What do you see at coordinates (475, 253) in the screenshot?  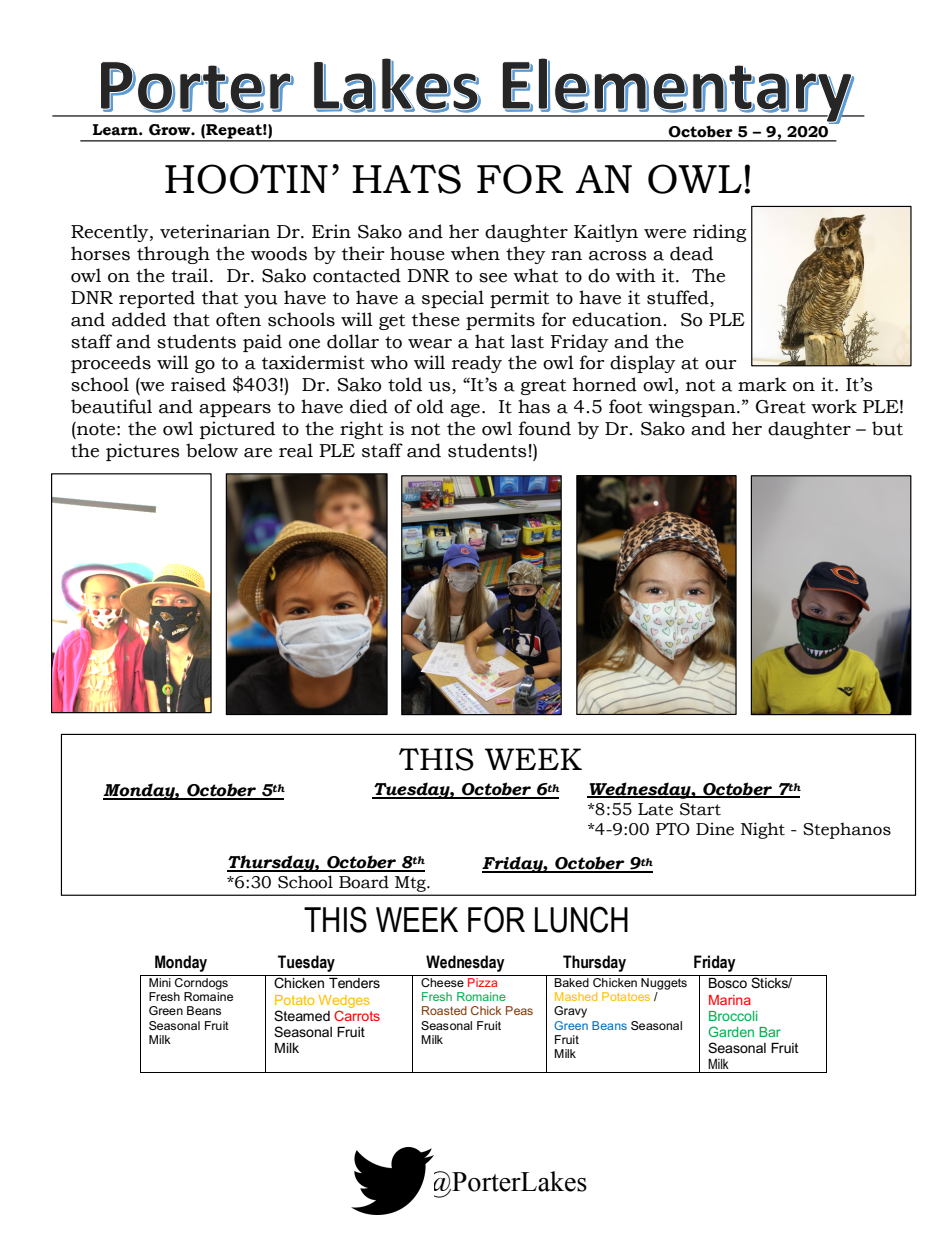 I see `when` at bounding box center [475, 253].
